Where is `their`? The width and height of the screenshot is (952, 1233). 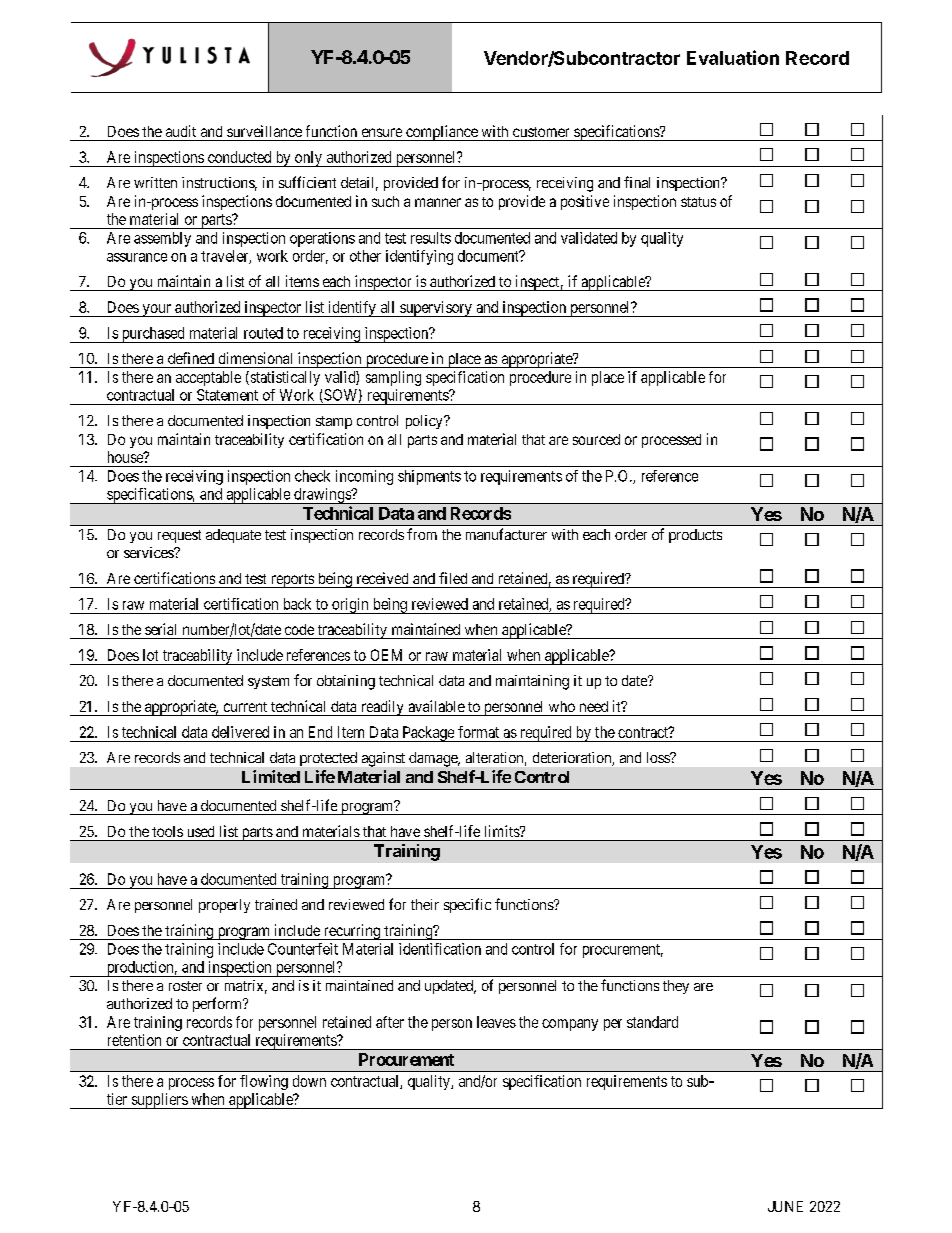
their is located at coordinates (425, 904).
